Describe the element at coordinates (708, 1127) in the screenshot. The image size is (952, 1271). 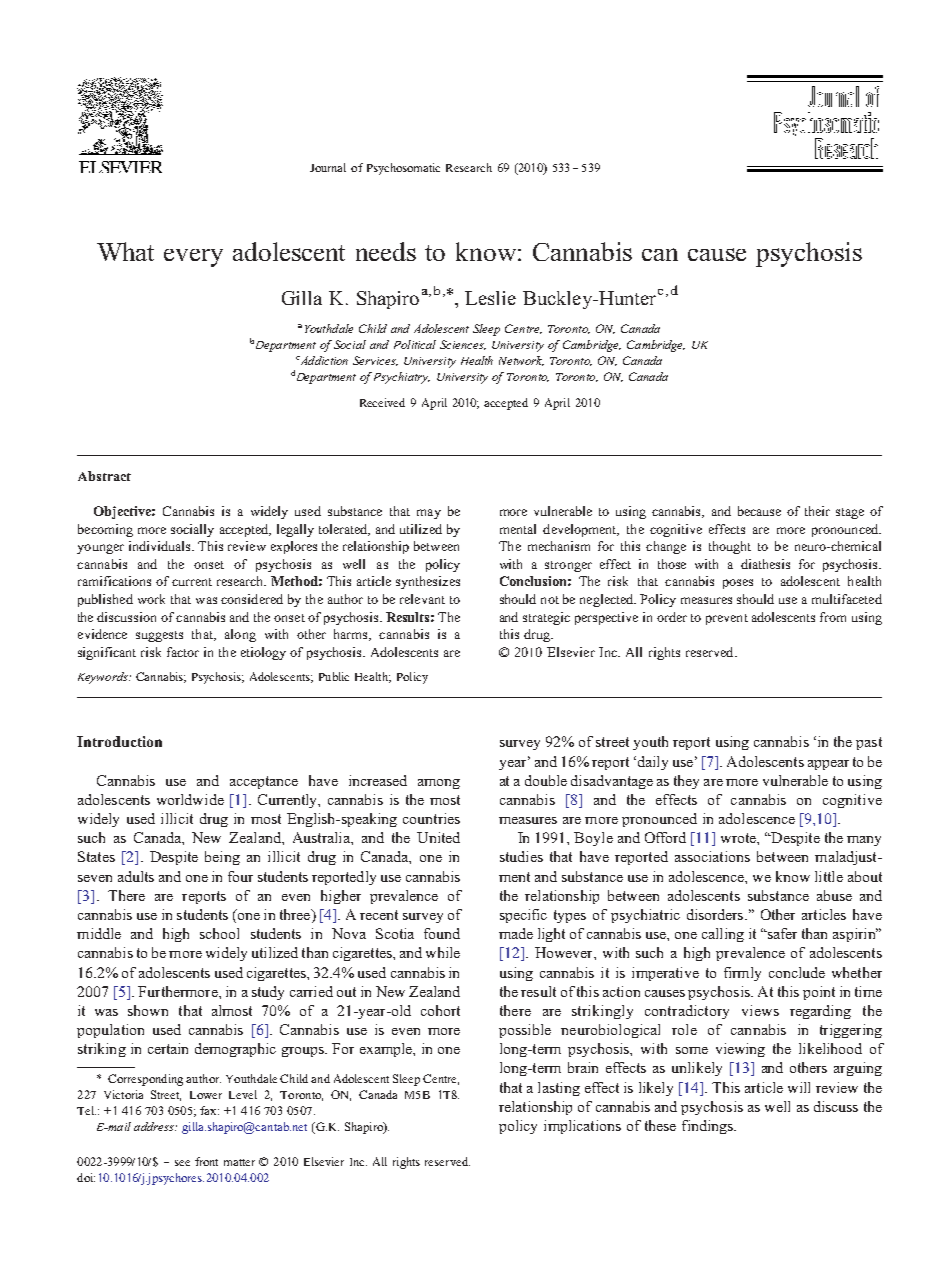
I see `findings` at that location.
